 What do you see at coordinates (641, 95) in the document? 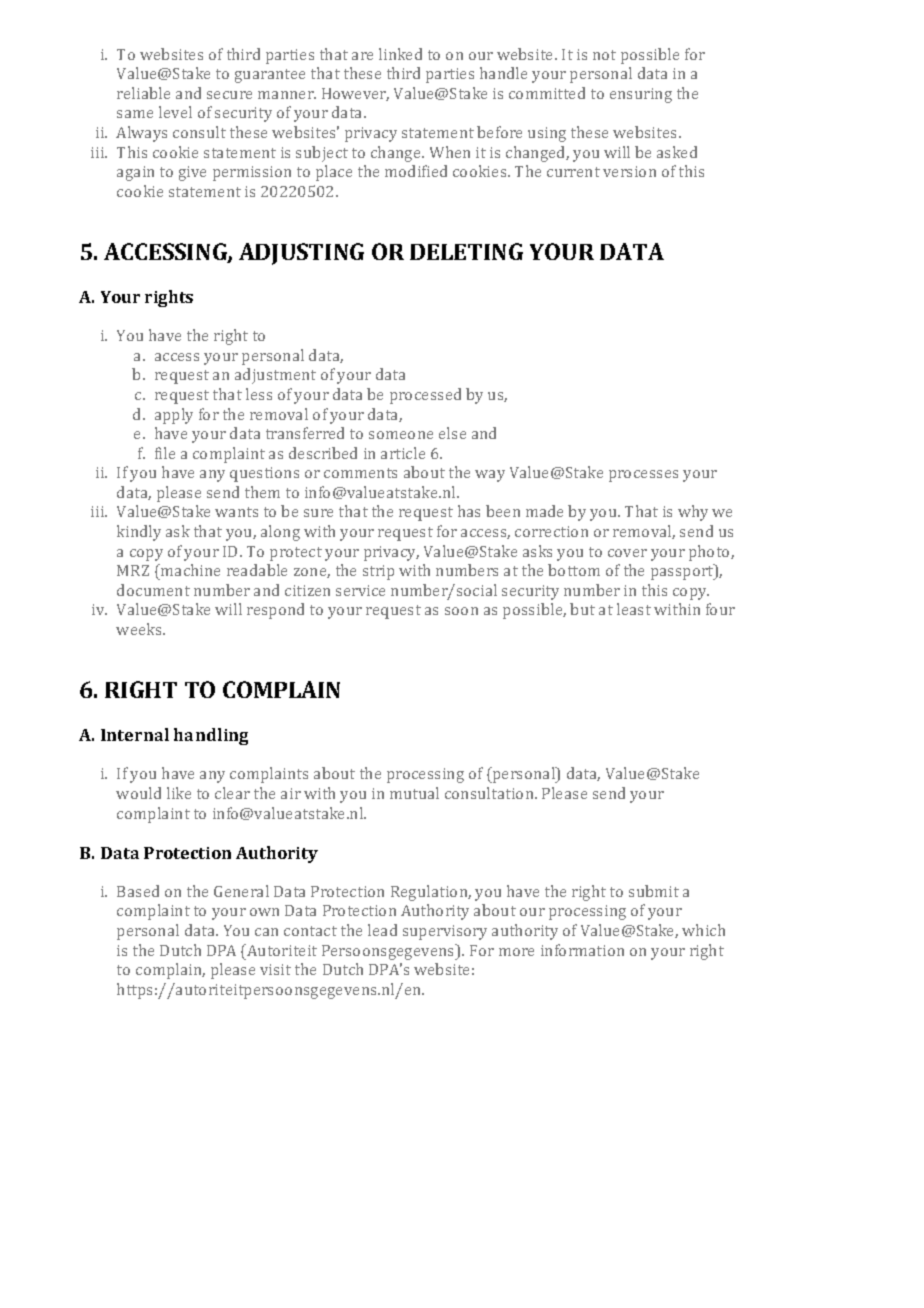
I see `ensuring` at bounding box center [641, 95].
